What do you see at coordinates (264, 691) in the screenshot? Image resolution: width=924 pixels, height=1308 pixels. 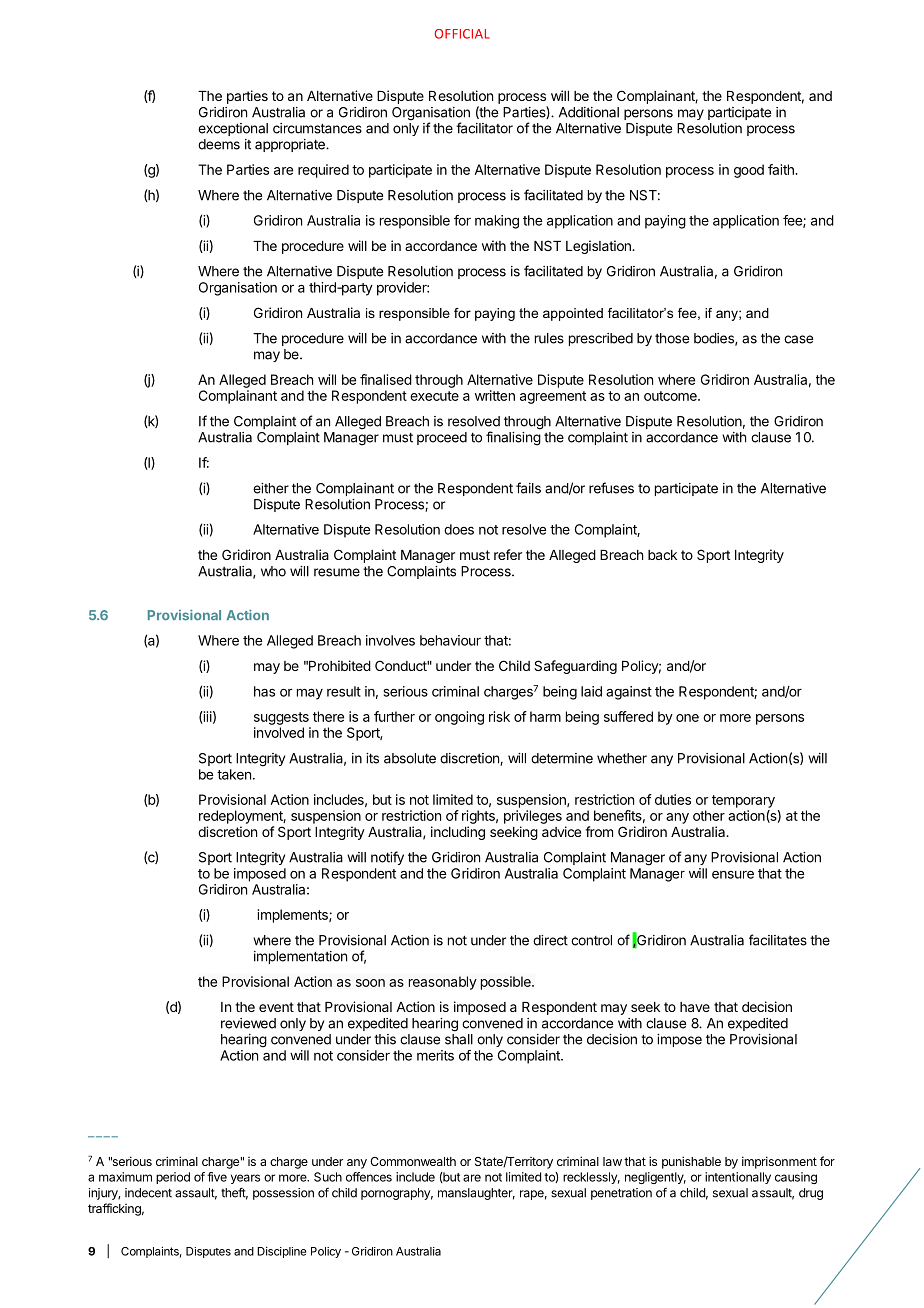 I see `has` at bounding box center [264, 691].
